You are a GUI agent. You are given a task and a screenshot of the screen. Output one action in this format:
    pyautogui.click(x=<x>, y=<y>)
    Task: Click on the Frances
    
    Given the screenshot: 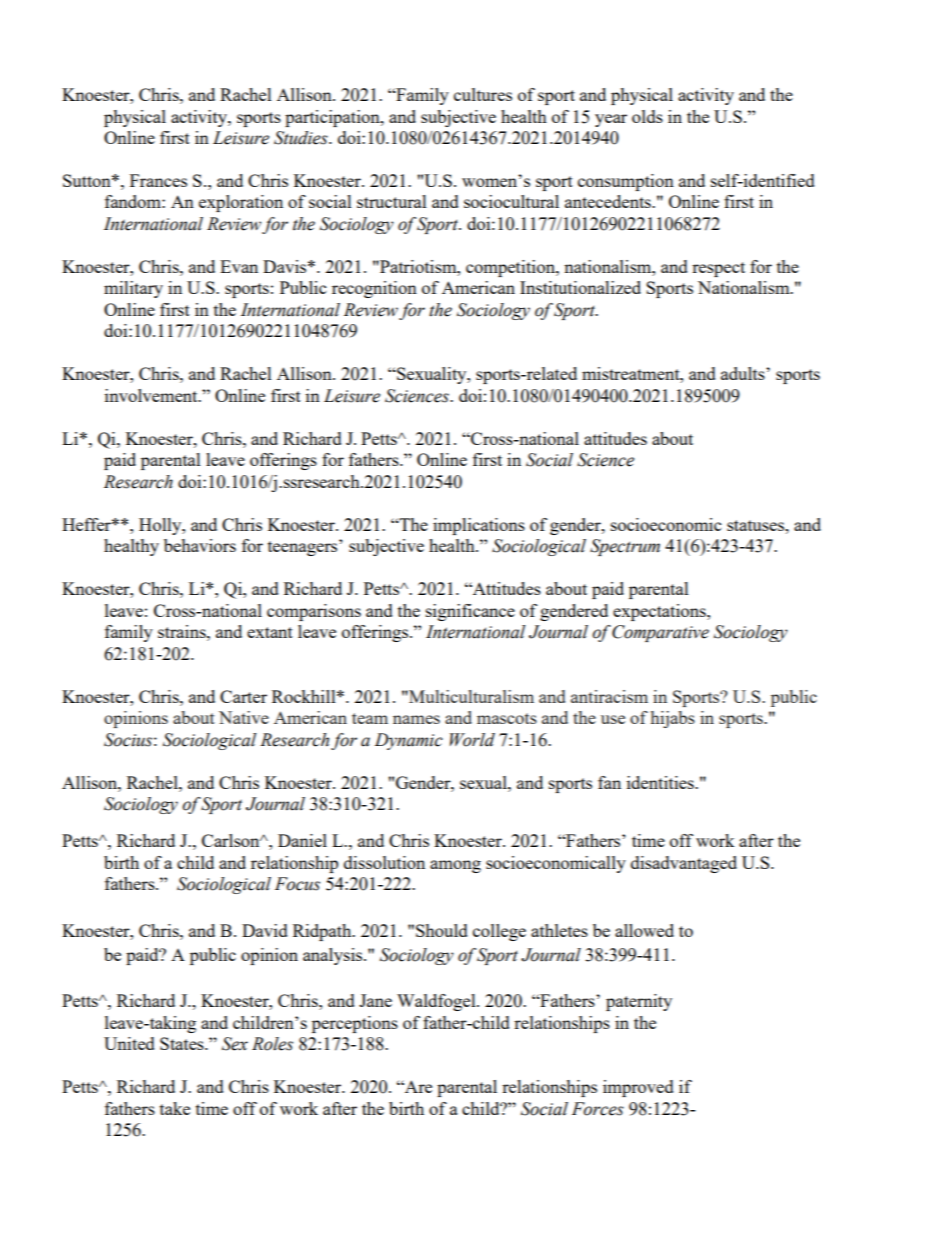 What is the action you would take?
    pyautogui.click(x=158, y=180)
